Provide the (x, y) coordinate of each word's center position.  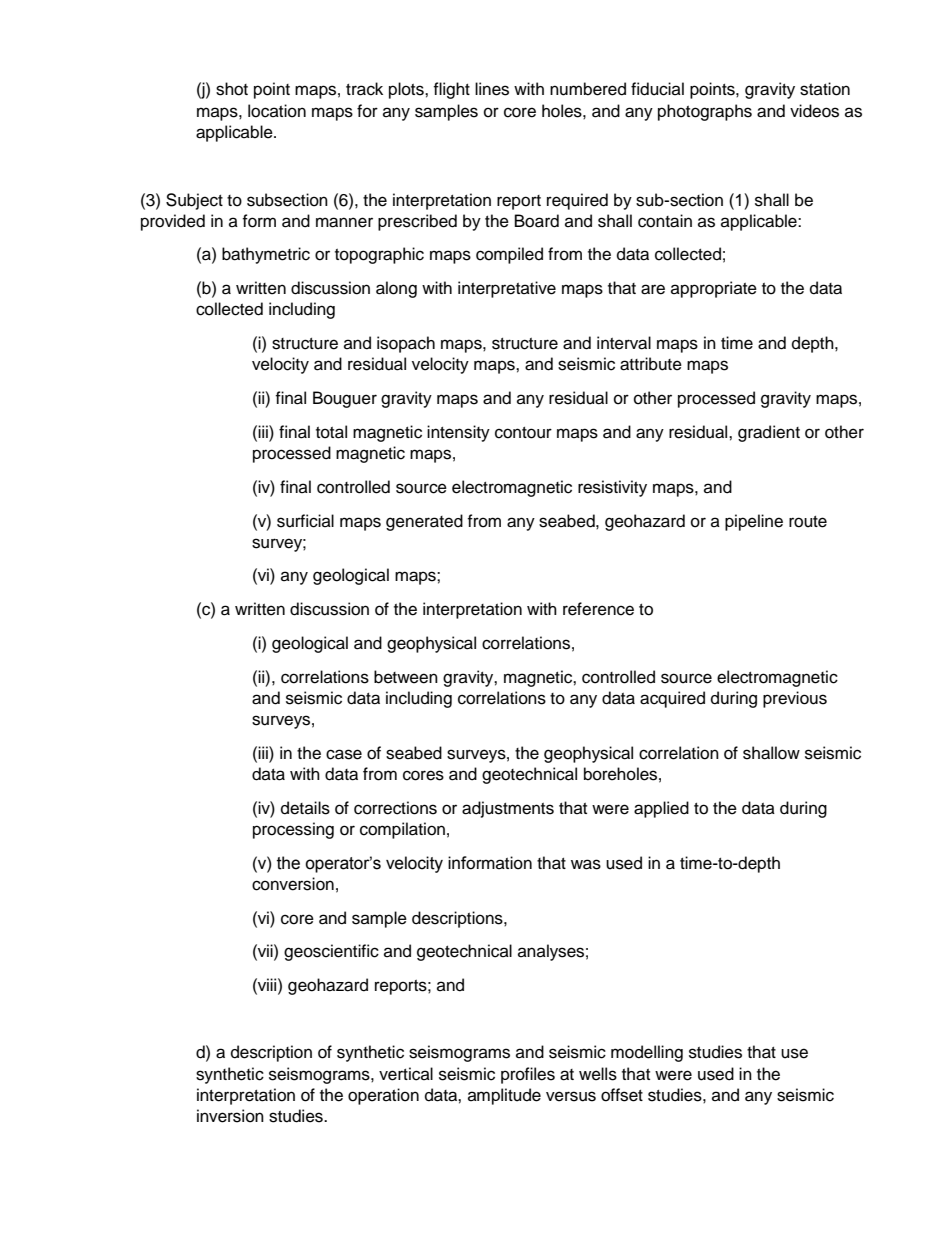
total (331, 432)
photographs (705, 112)
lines (492, 89)
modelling (647, 1053)
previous (795, 699)
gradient (769, 433)
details (305, 808)
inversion (230, 1116)
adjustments (508, 809)
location (277, 111)
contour (523, 433)
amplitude (504, 1096)
